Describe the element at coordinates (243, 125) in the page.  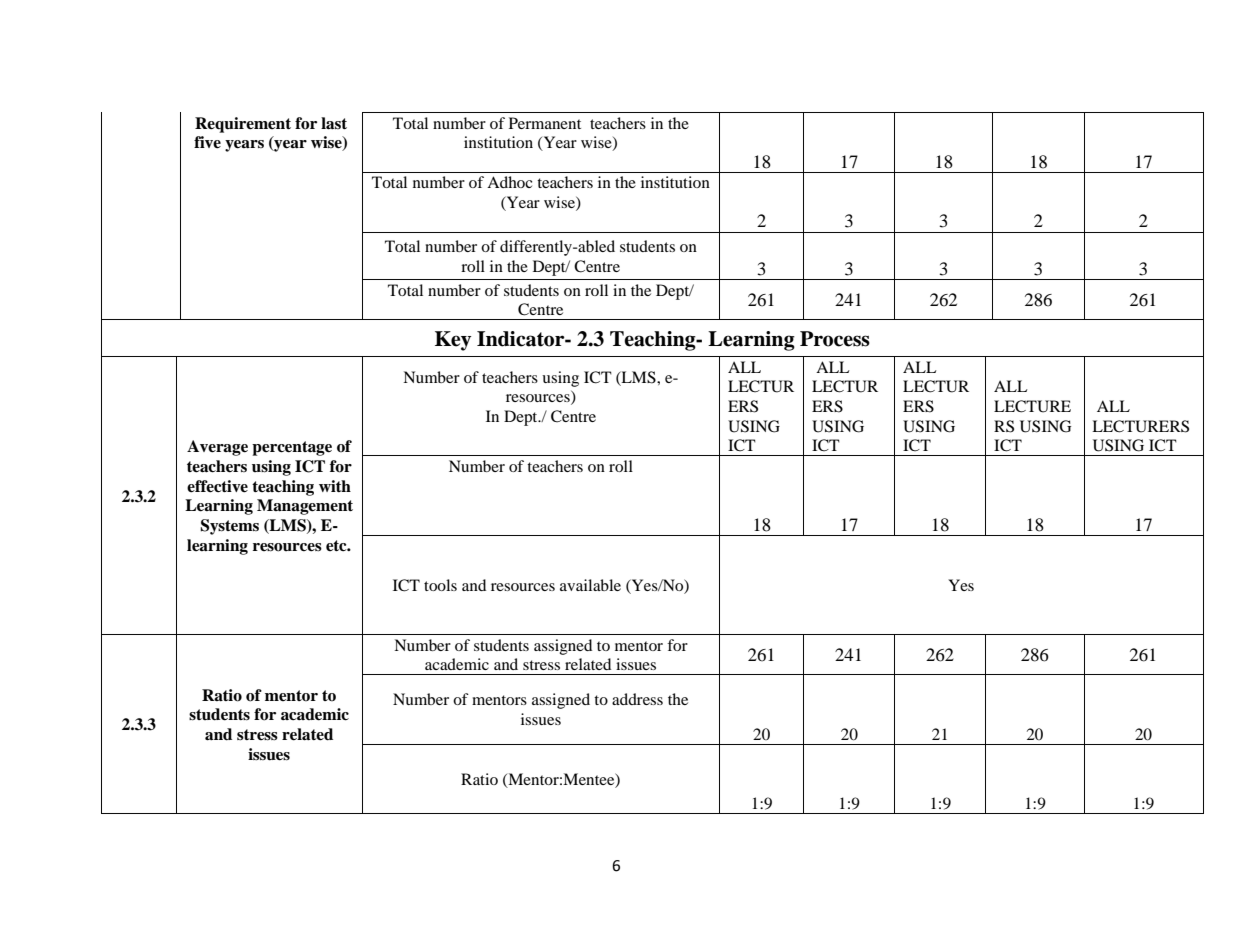
I see `Requirement` at that location.
